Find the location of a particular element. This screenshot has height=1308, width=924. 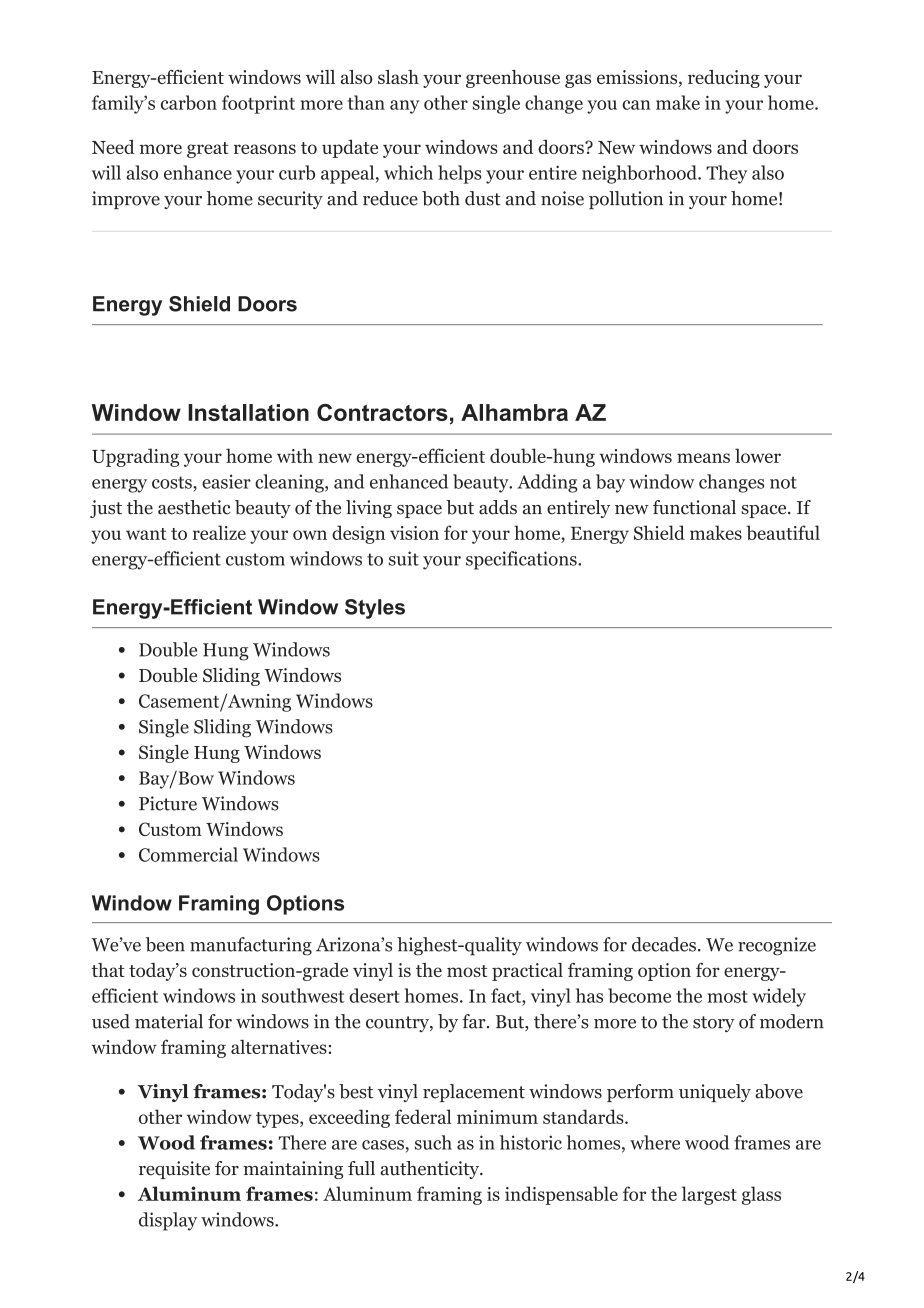

functional is located at coordinates (694, 507).
